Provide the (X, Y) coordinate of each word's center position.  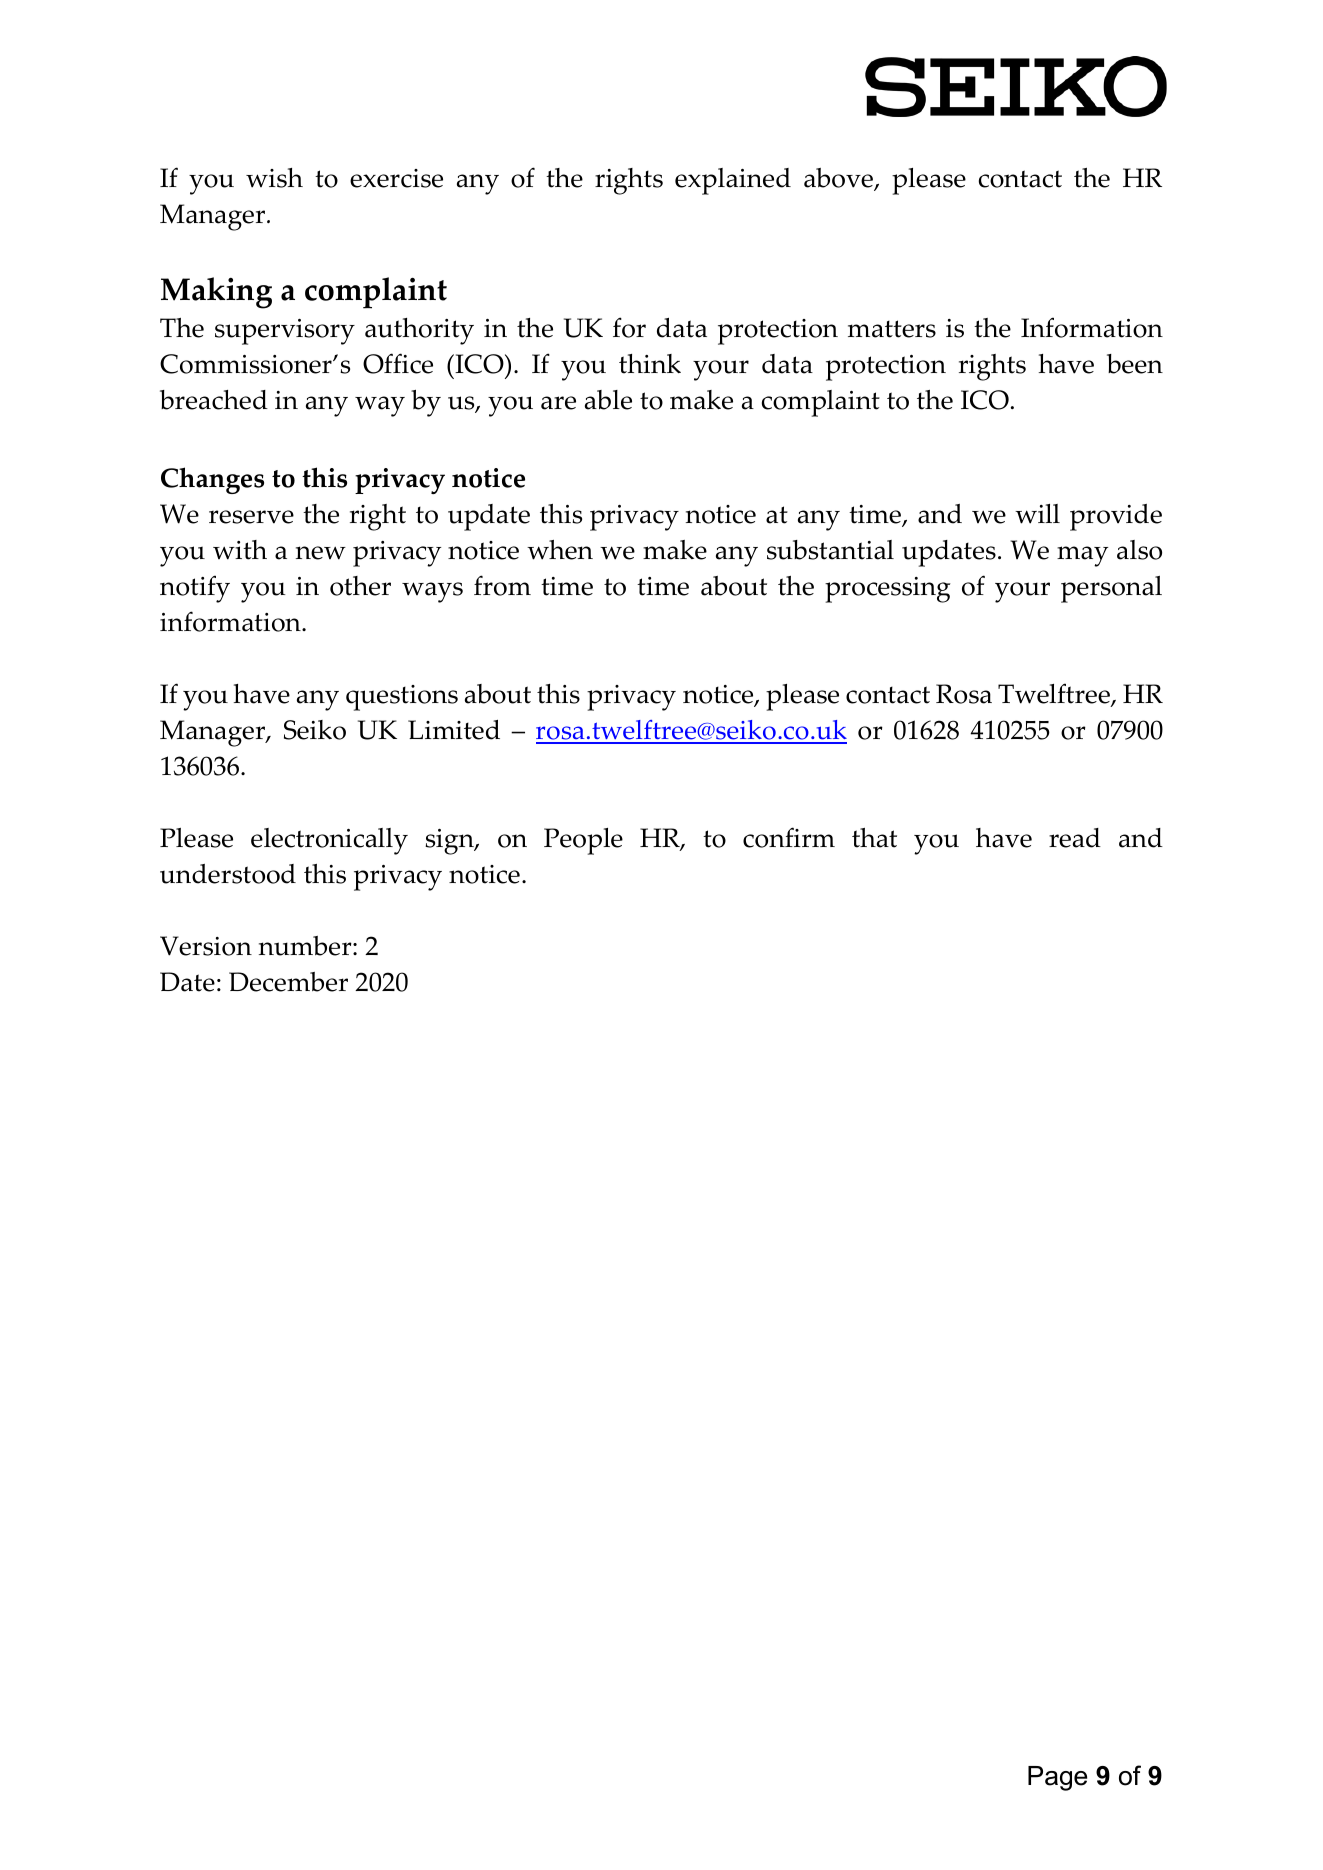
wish (274, 178)
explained (733, 181)
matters (892, 329)
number (306, 946)
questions (402, 698)
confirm (789, 837)
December (288, 982)
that (874, 838)
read (1075, 838)
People (583, 841)
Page (1057, 1778)
